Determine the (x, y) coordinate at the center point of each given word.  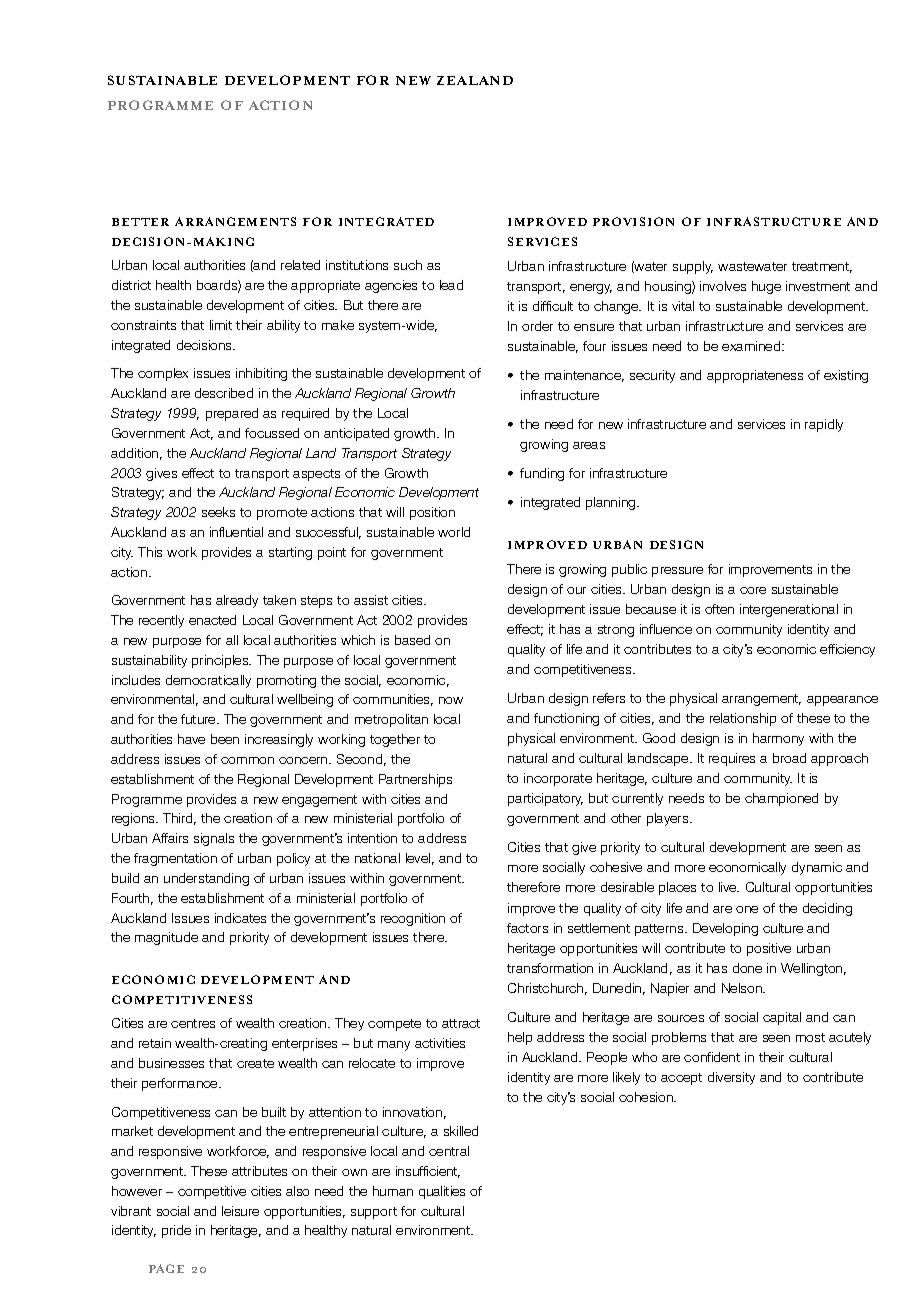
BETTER (140, 222)
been (225, 739)
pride (176, 1231)
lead (451, 285)
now (451, 700)
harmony (778, 739)
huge (766, 287)
